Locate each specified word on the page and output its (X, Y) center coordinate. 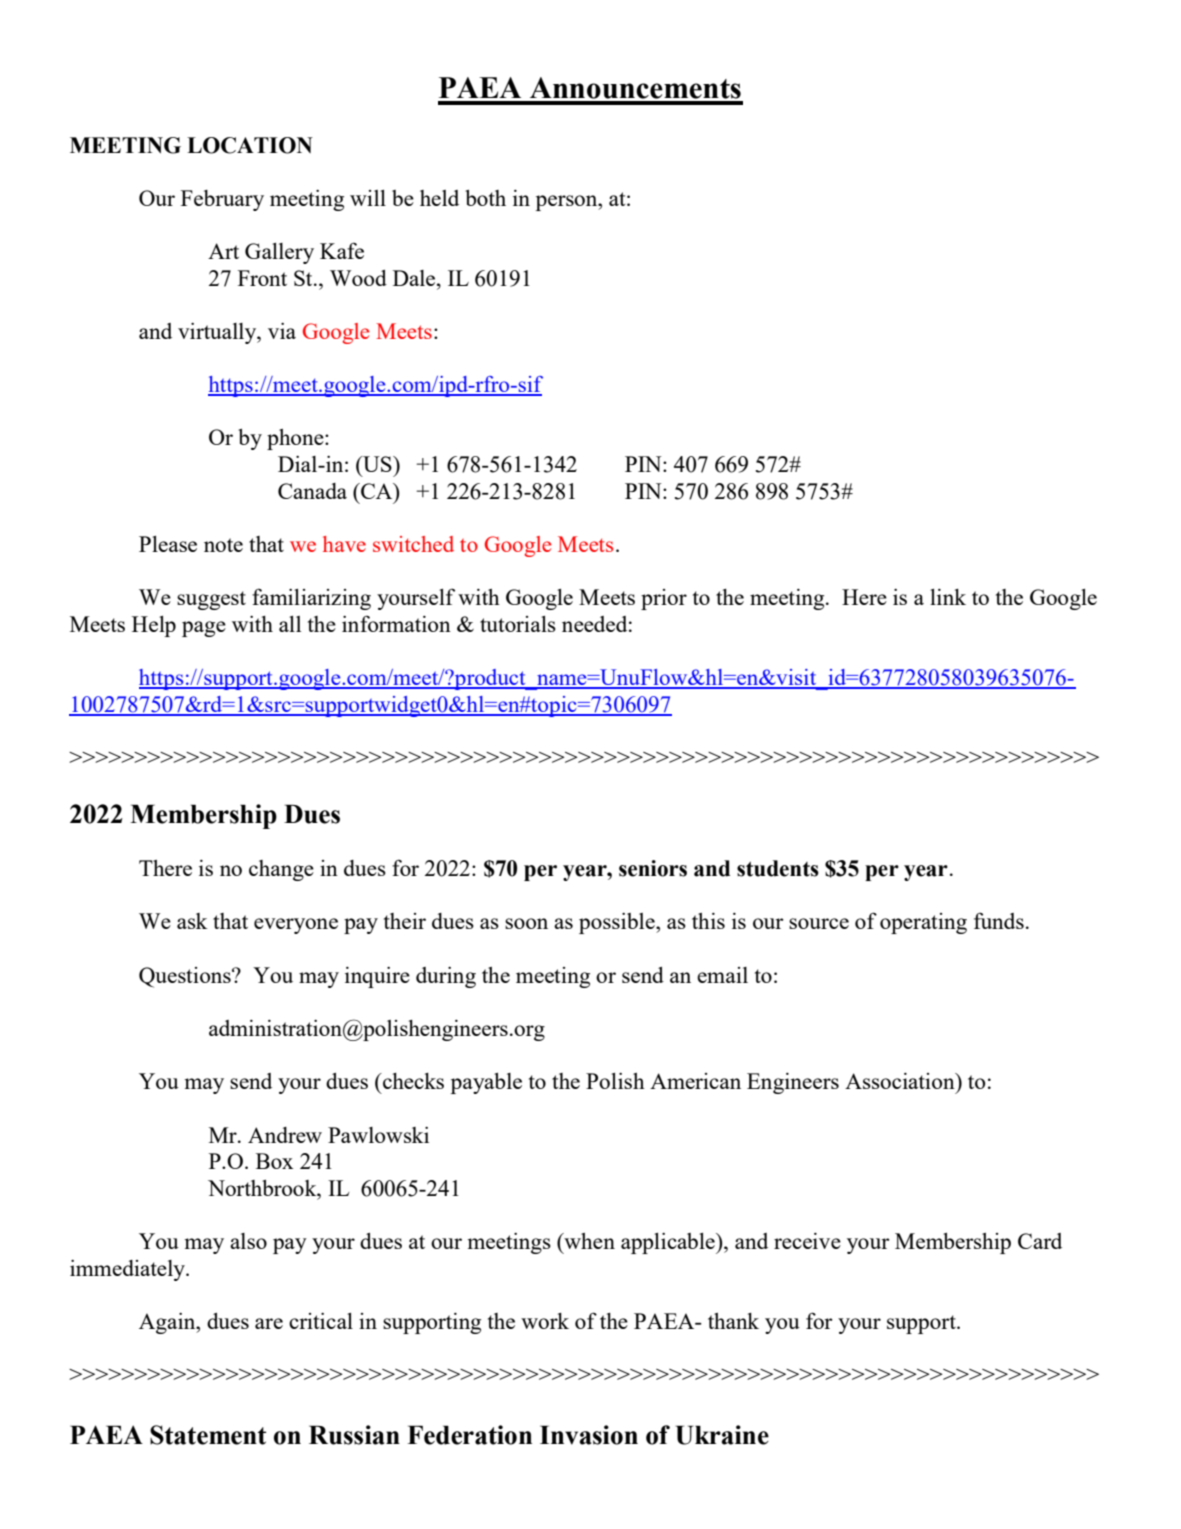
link (948, 597)
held (439, 198)
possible (618, 923)
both (485, 198)
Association (901, 1081)
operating (923, 923)
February (222, 200)
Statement (208, 1435)
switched (413, 544)
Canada (312, 491)
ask (192, 921)
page (204, 629)
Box (274, 1161)
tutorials (518, 624)
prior (664, 599)
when (588, 1241)
